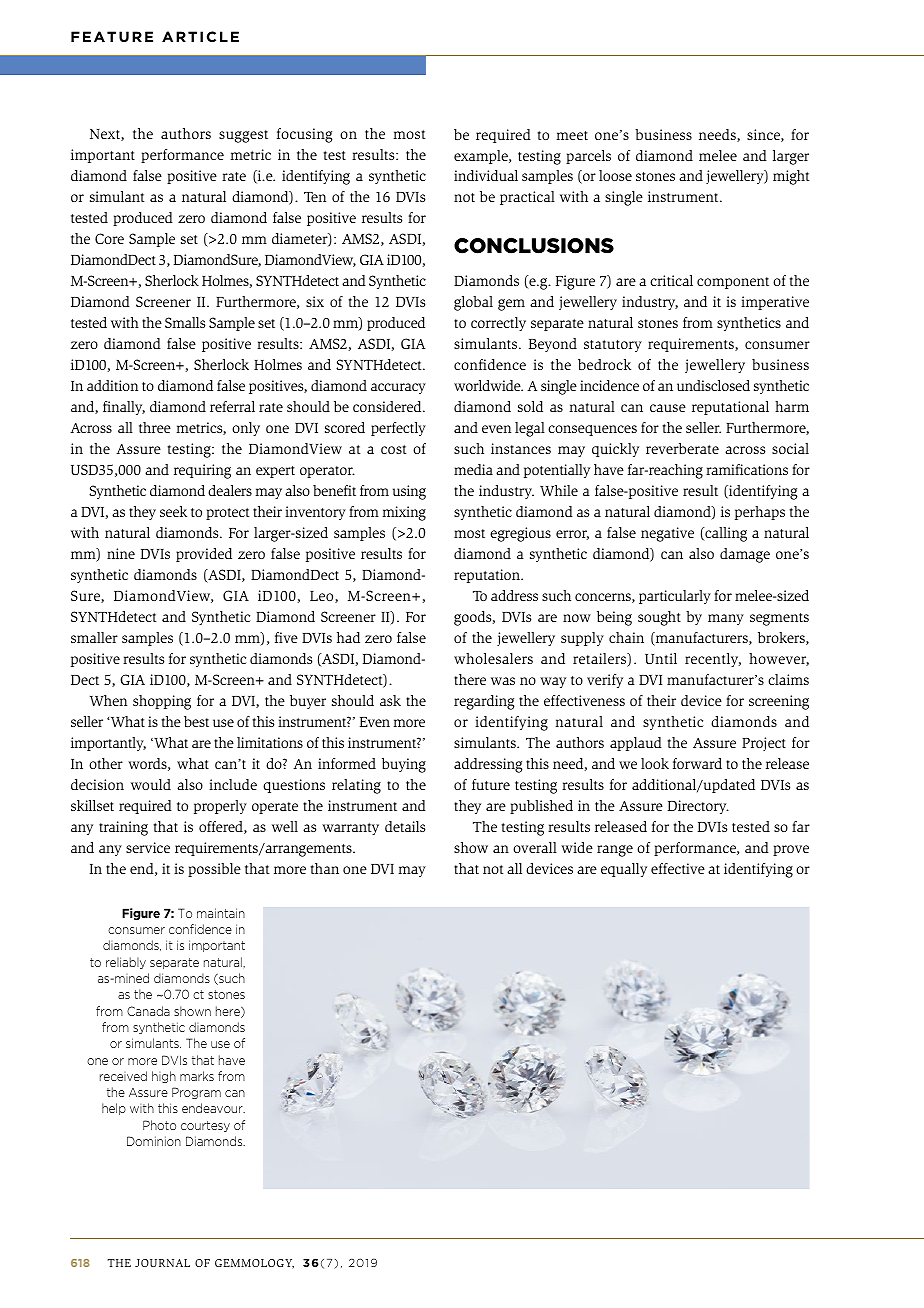  What do you see at coordinates (747, 469) in the image?
I see `ramifications` at bounding box center [747, 469].
